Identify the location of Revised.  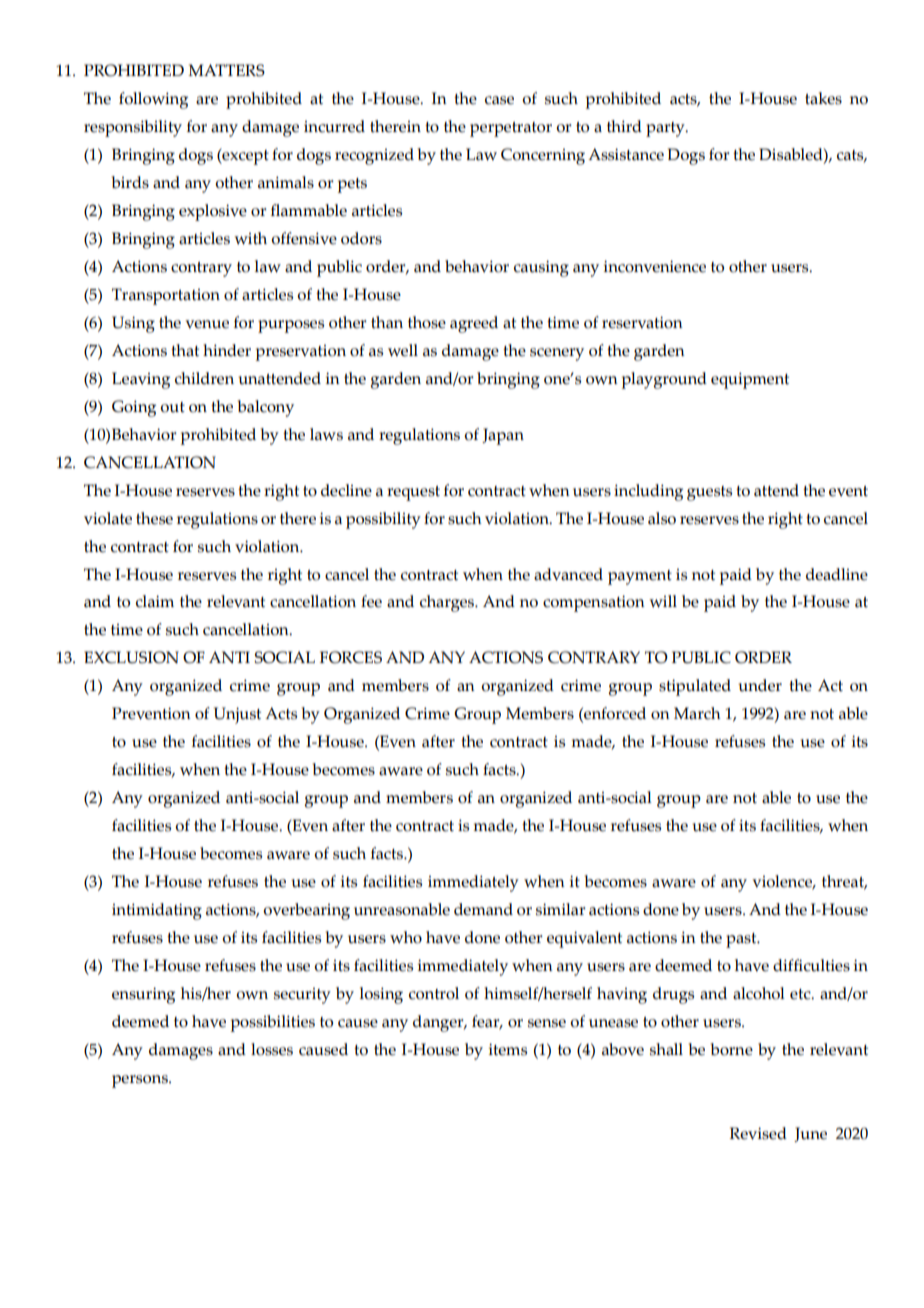
(758, 1133).
